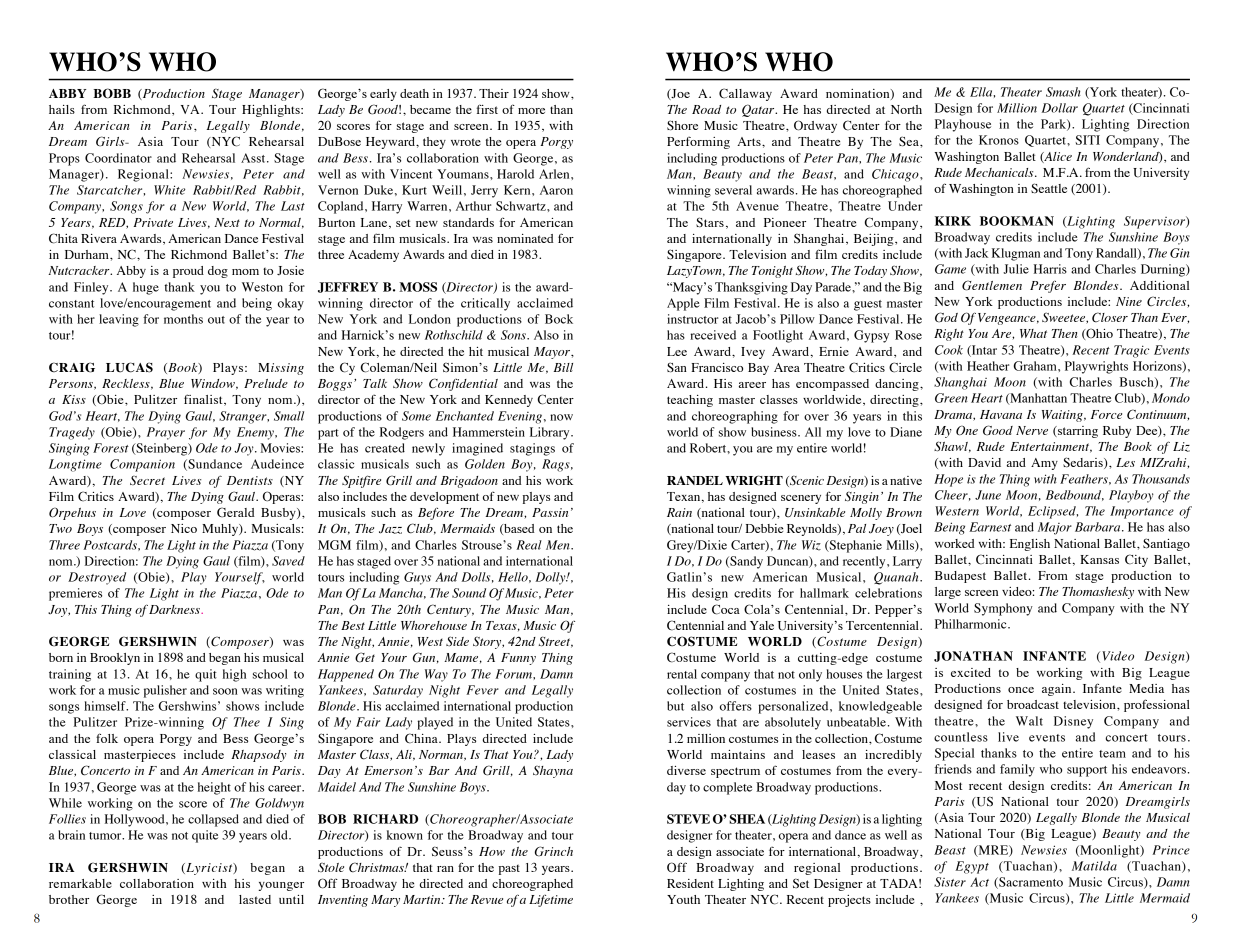  Describe the element at coordinates (559, 319) in the document. I see `Bock` at that location.
